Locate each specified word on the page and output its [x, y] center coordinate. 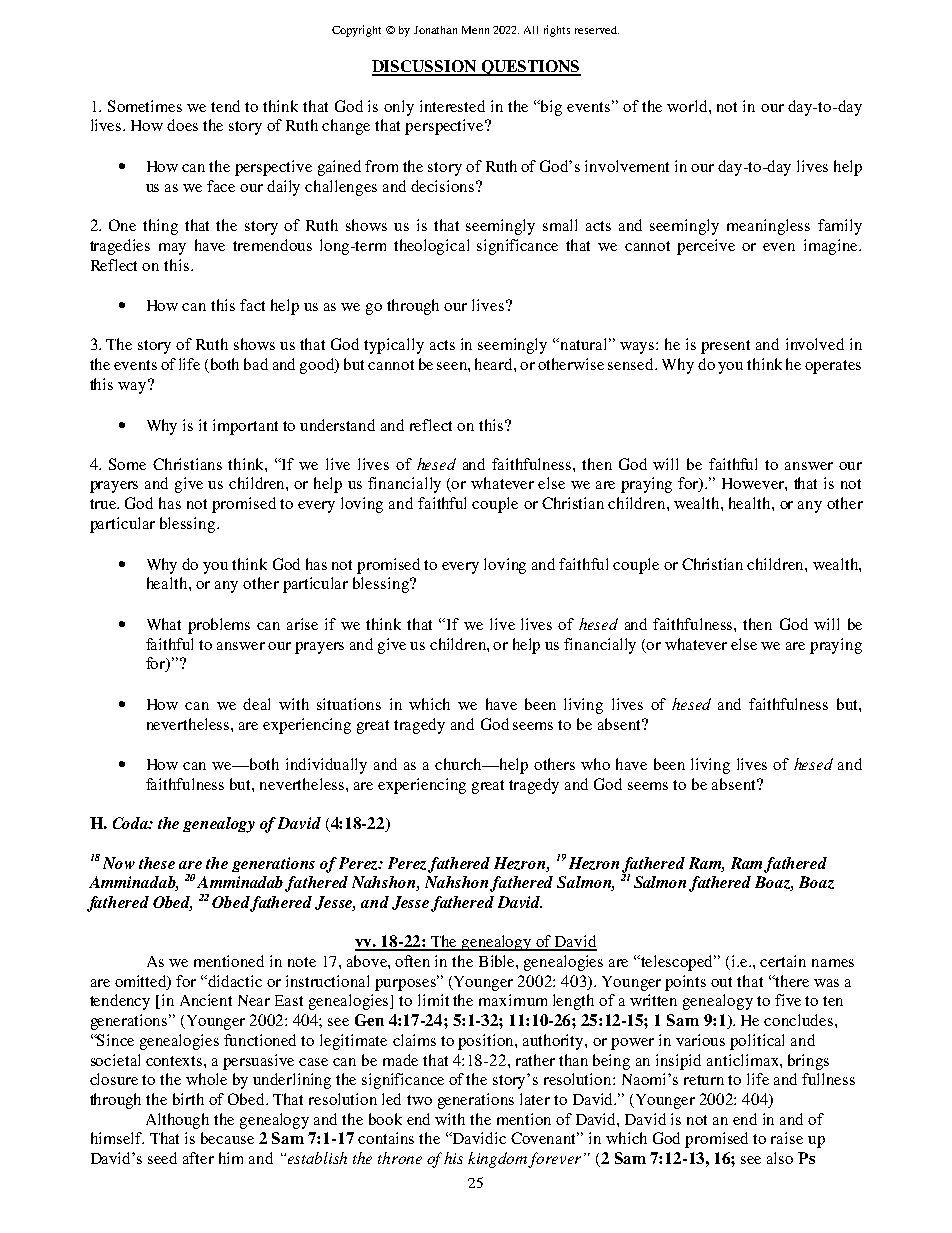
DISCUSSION [425, 67]
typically [394, 346]
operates [833, 367]
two [419, 1100]
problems [219, 626]
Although [177, 1121]
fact [252, 305]
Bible [498, 961]
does [182, 125]
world [688, 106]
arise [302, 624]
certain [783, 961]
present [725, 347]
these [157, 863]
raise [787, 1138]
